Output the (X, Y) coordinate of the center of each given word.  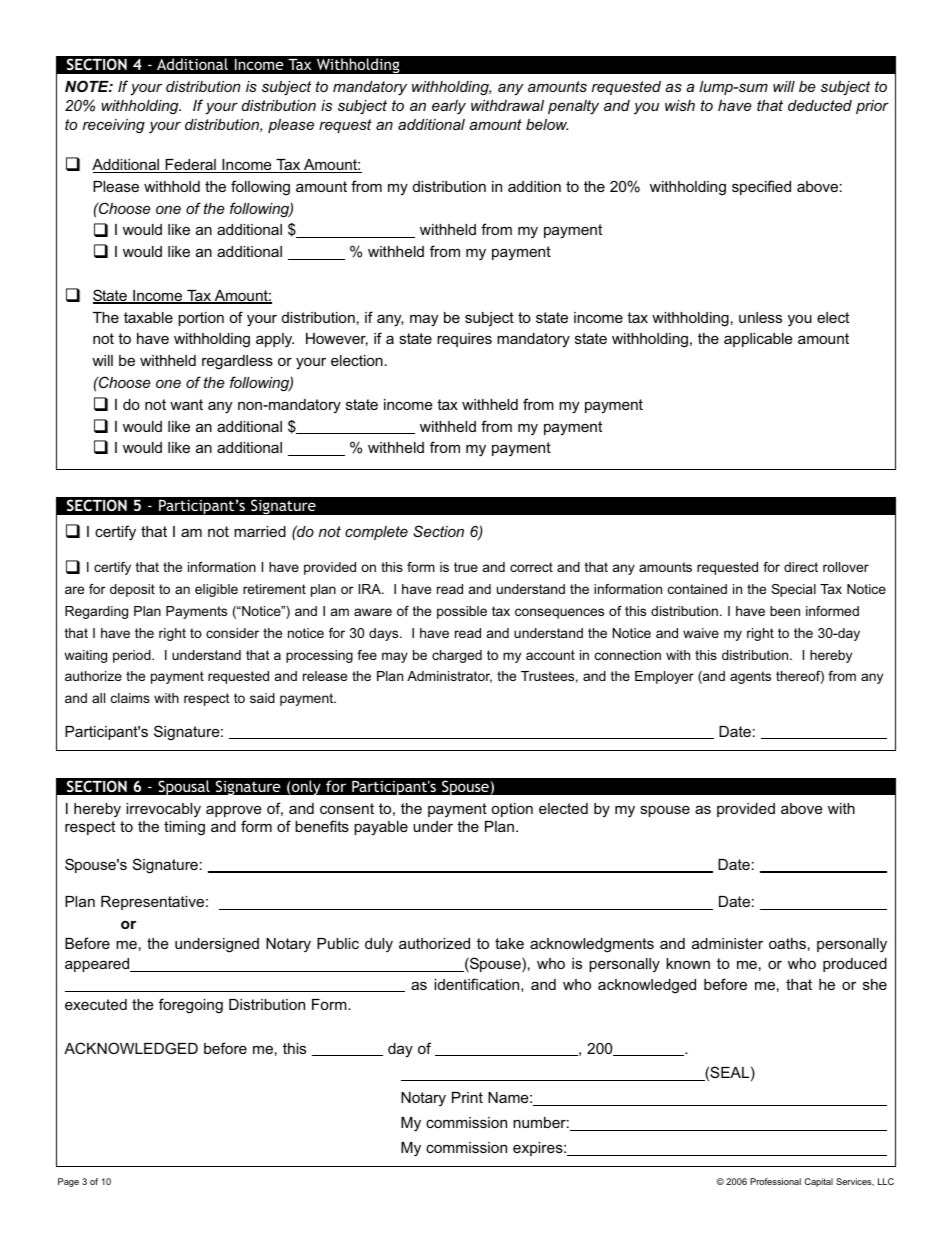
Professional (775, 1181)
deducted (820, 105)
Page (68, 1182)
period (133, 656)
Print (467, 1097)
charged (457, 656)
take (509, 943)
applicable (758, 340)
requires (464, 340)
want (186, 404)
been (785, 611)
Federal (190, 166)
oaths (787, 943)
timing (184, 828)
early (449, 107)
